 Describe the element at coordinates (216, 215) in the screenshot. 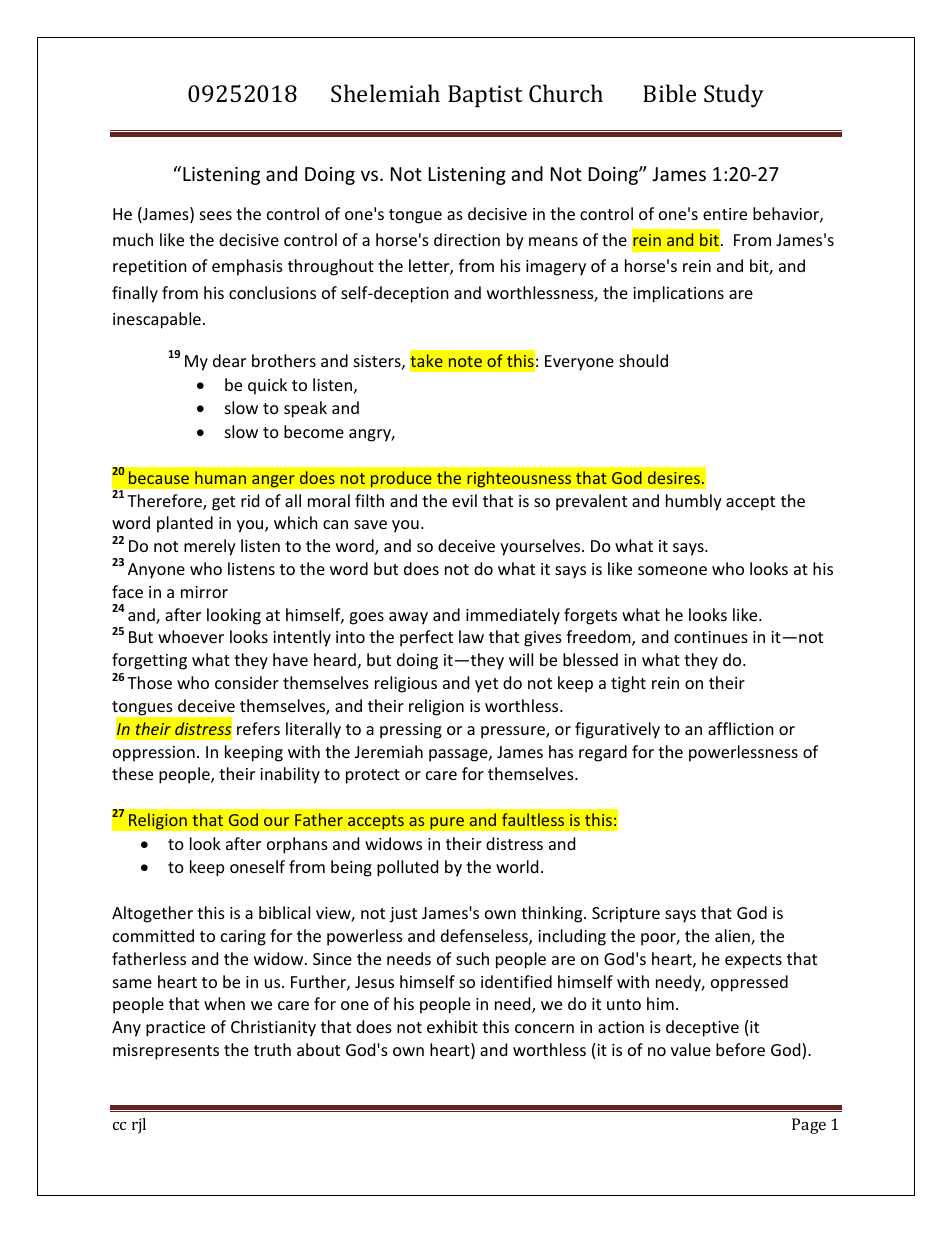

I see `sees` at that location.
